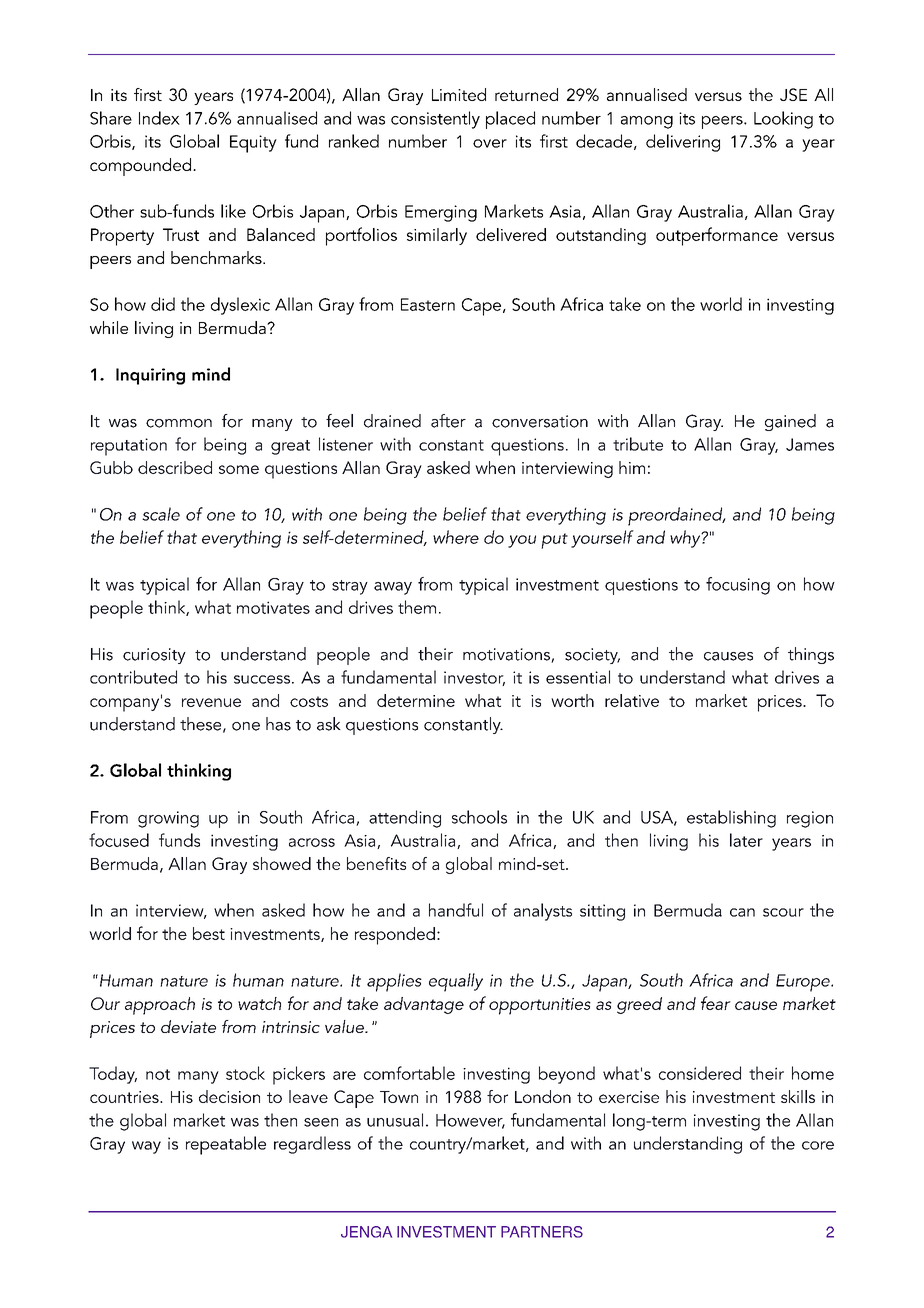 Image resolution: width=924 pixels, height=1308 pixels. What do you see at coordinates (159, 118) in the screenshot?
I see `Index` at bounding box center [159, 118].
